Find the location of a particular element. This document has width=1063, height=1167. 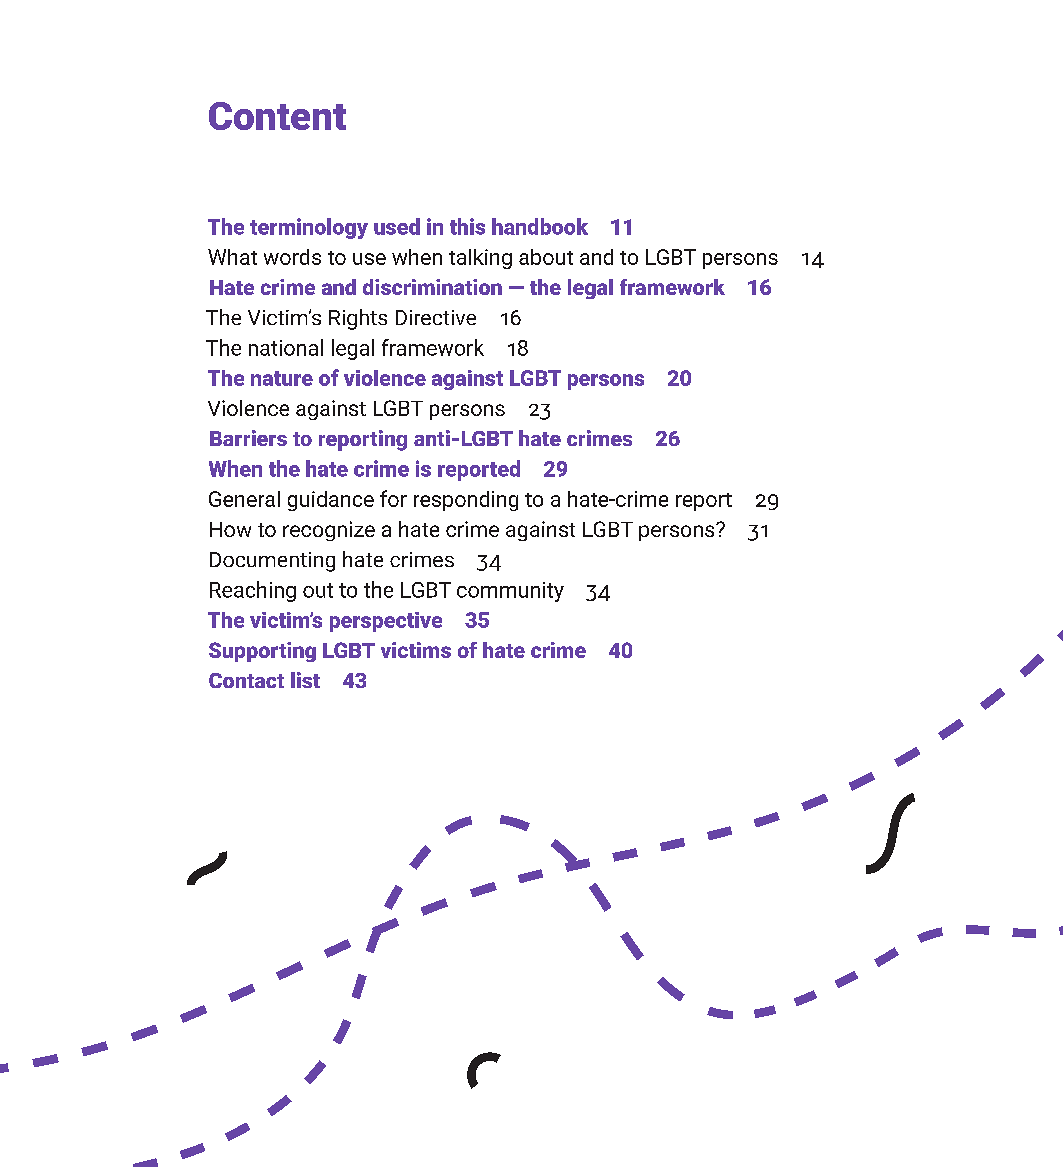

Supporting is located at coordinates (262, 652).
